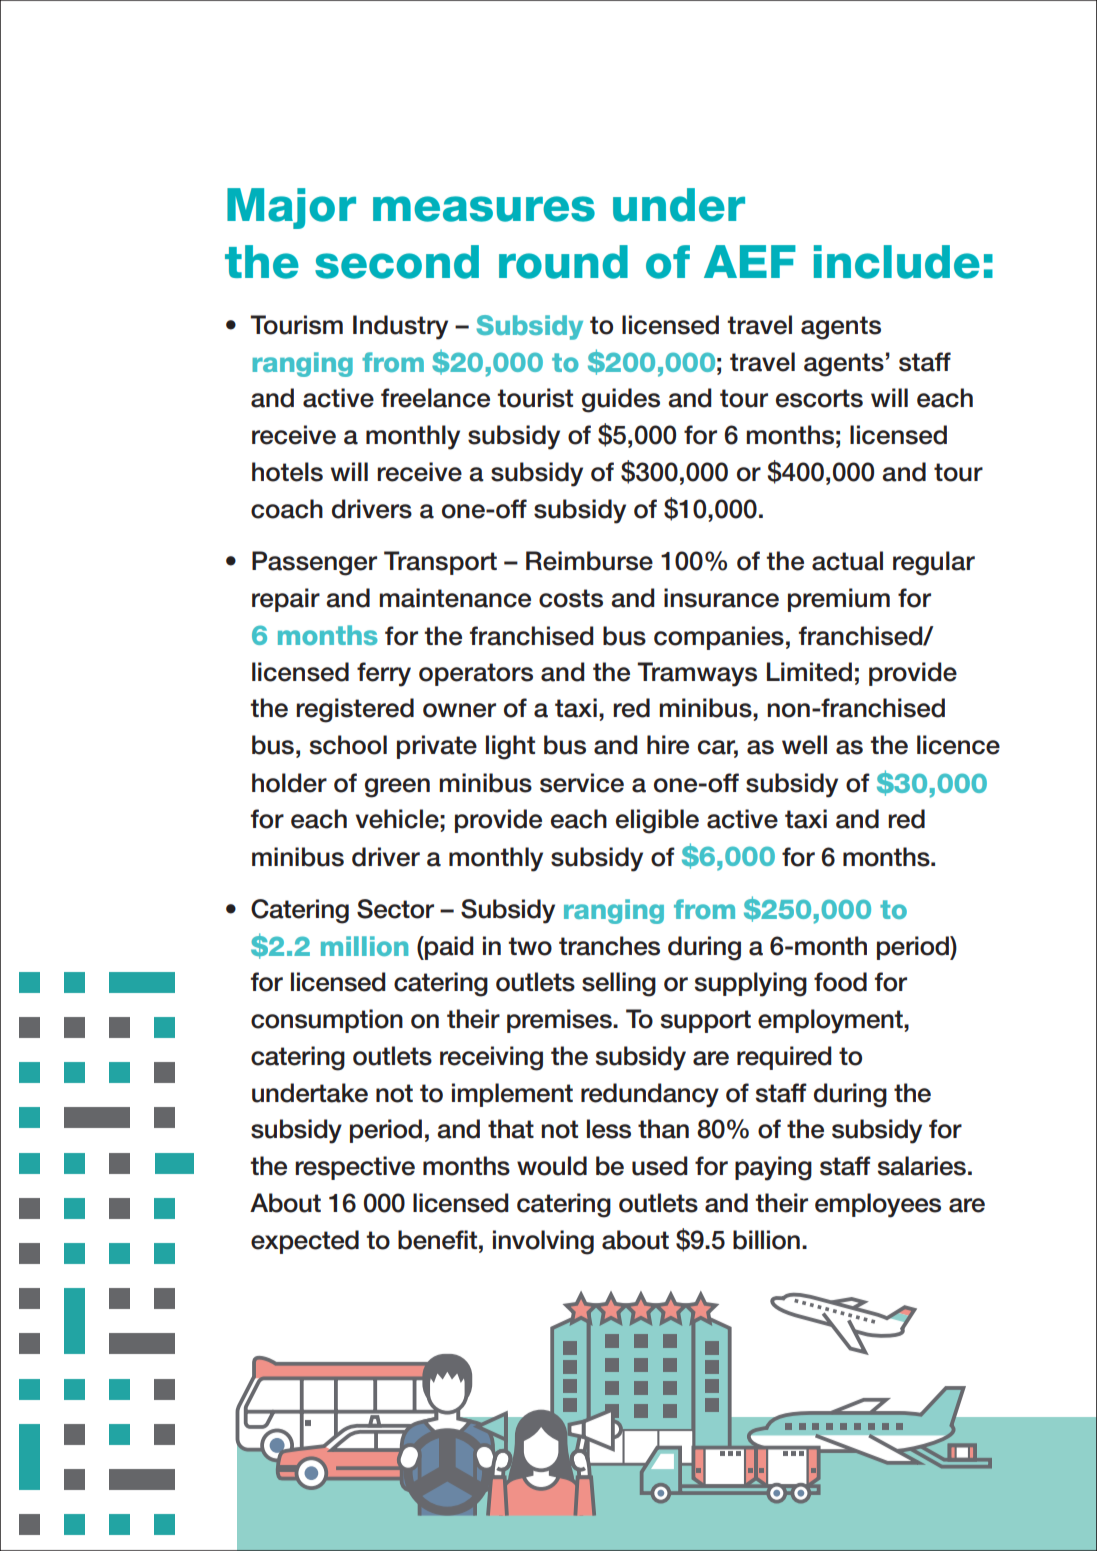 The image size is (1097, 1551). What do you see at coordinates (355, 710) in the page?
I see `registered` at bounding box center [355, 710].
